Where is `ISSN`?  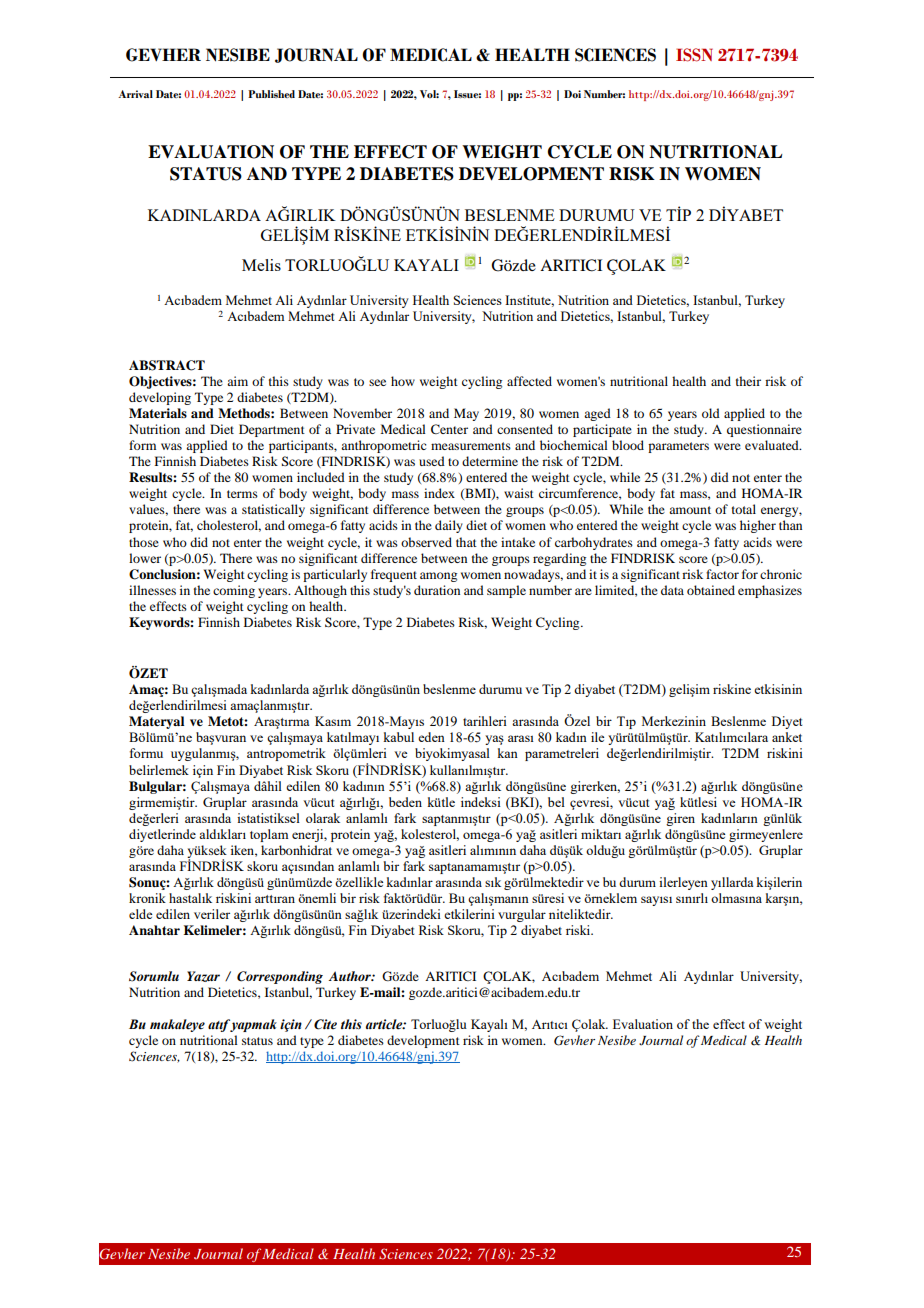
ISSN is located at coordinates (694, 55).
